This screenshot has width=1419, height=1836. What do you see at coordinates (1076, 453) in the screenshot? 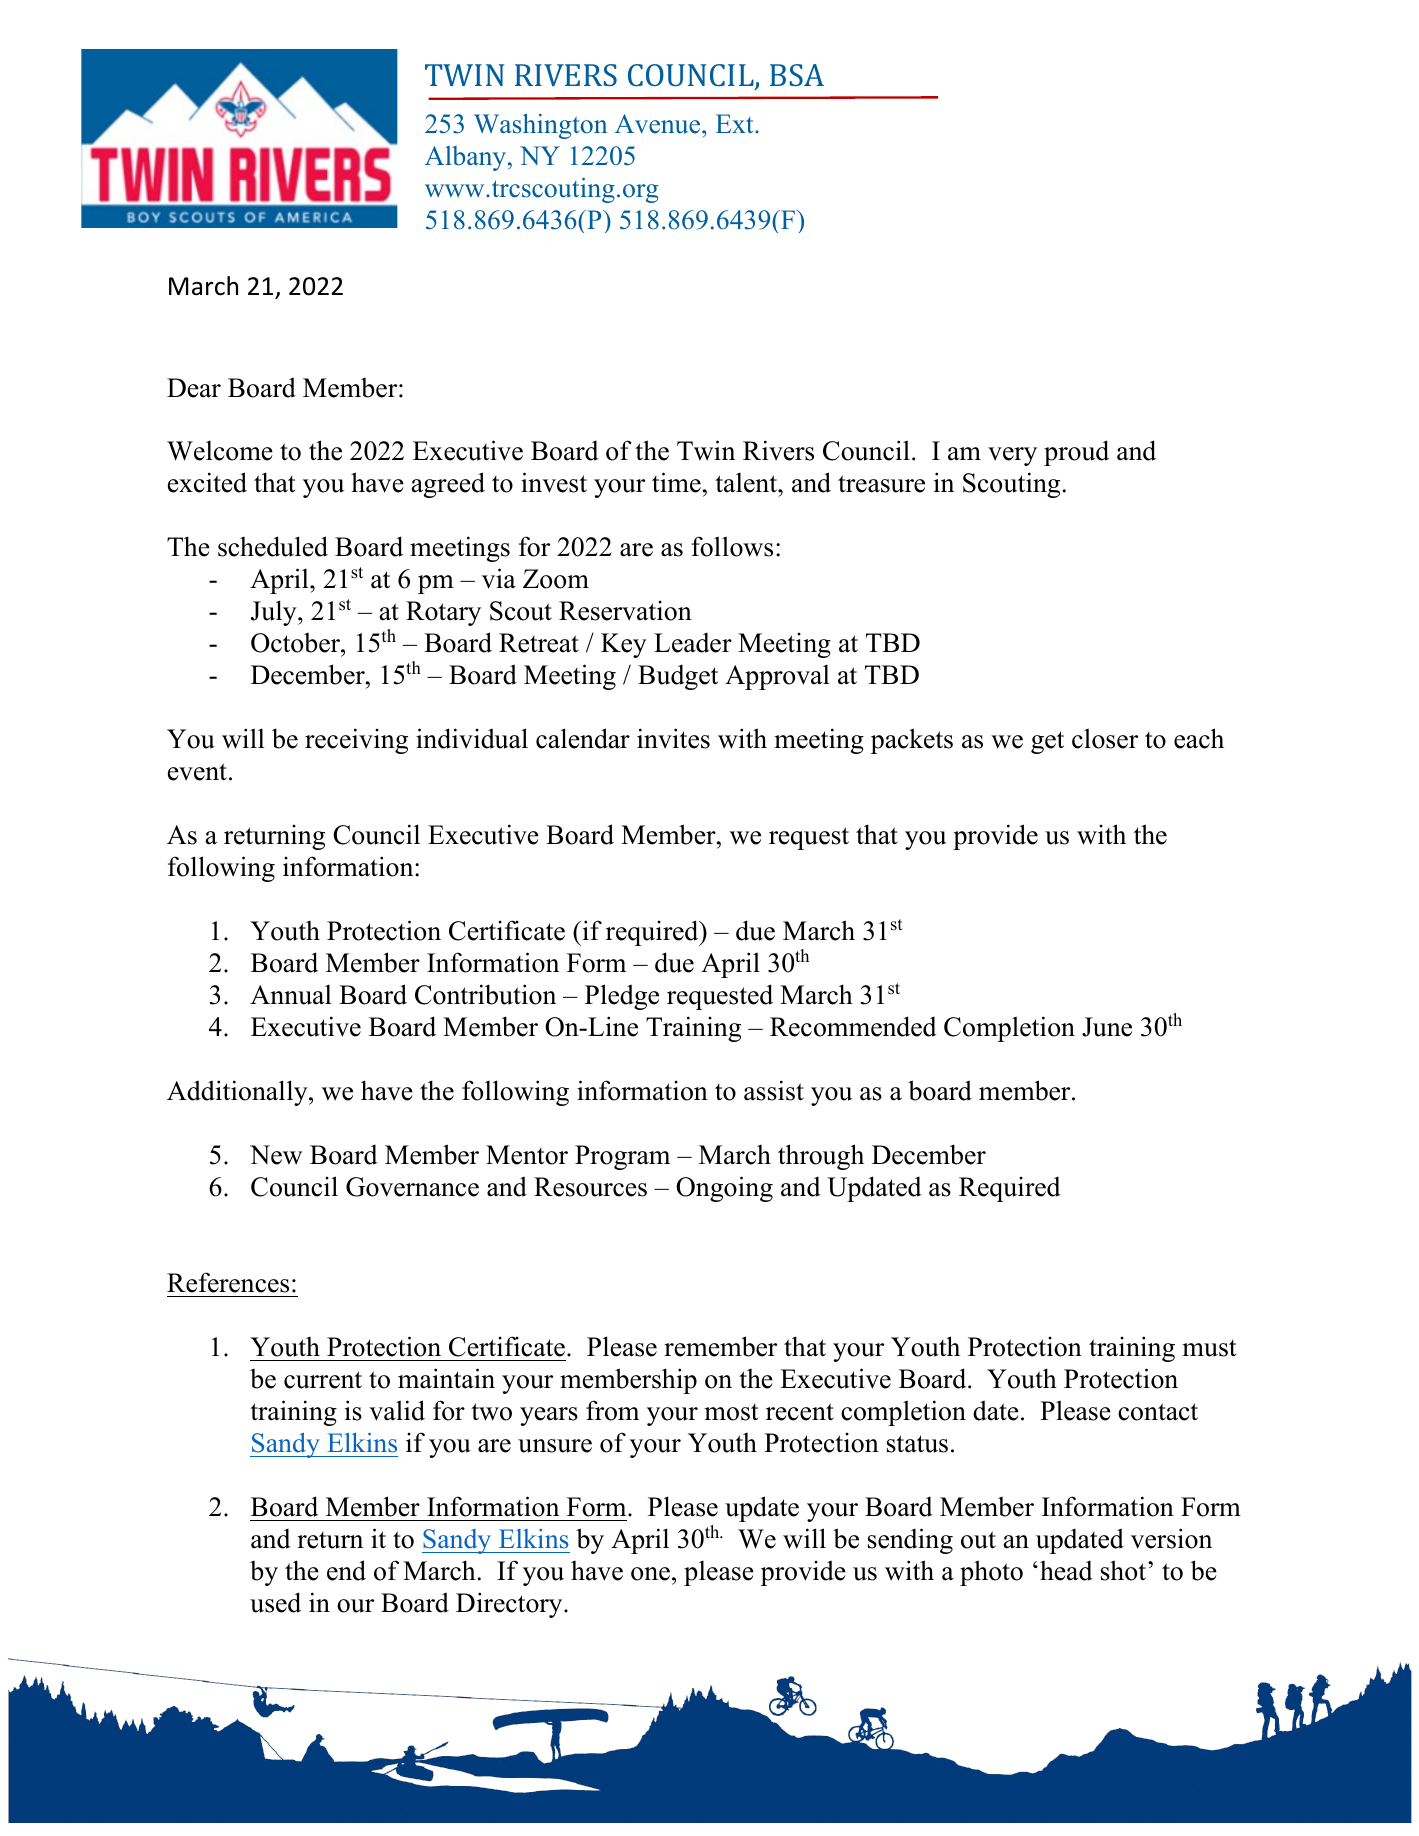
I see `proud` at bounding box center [1076, 453].
